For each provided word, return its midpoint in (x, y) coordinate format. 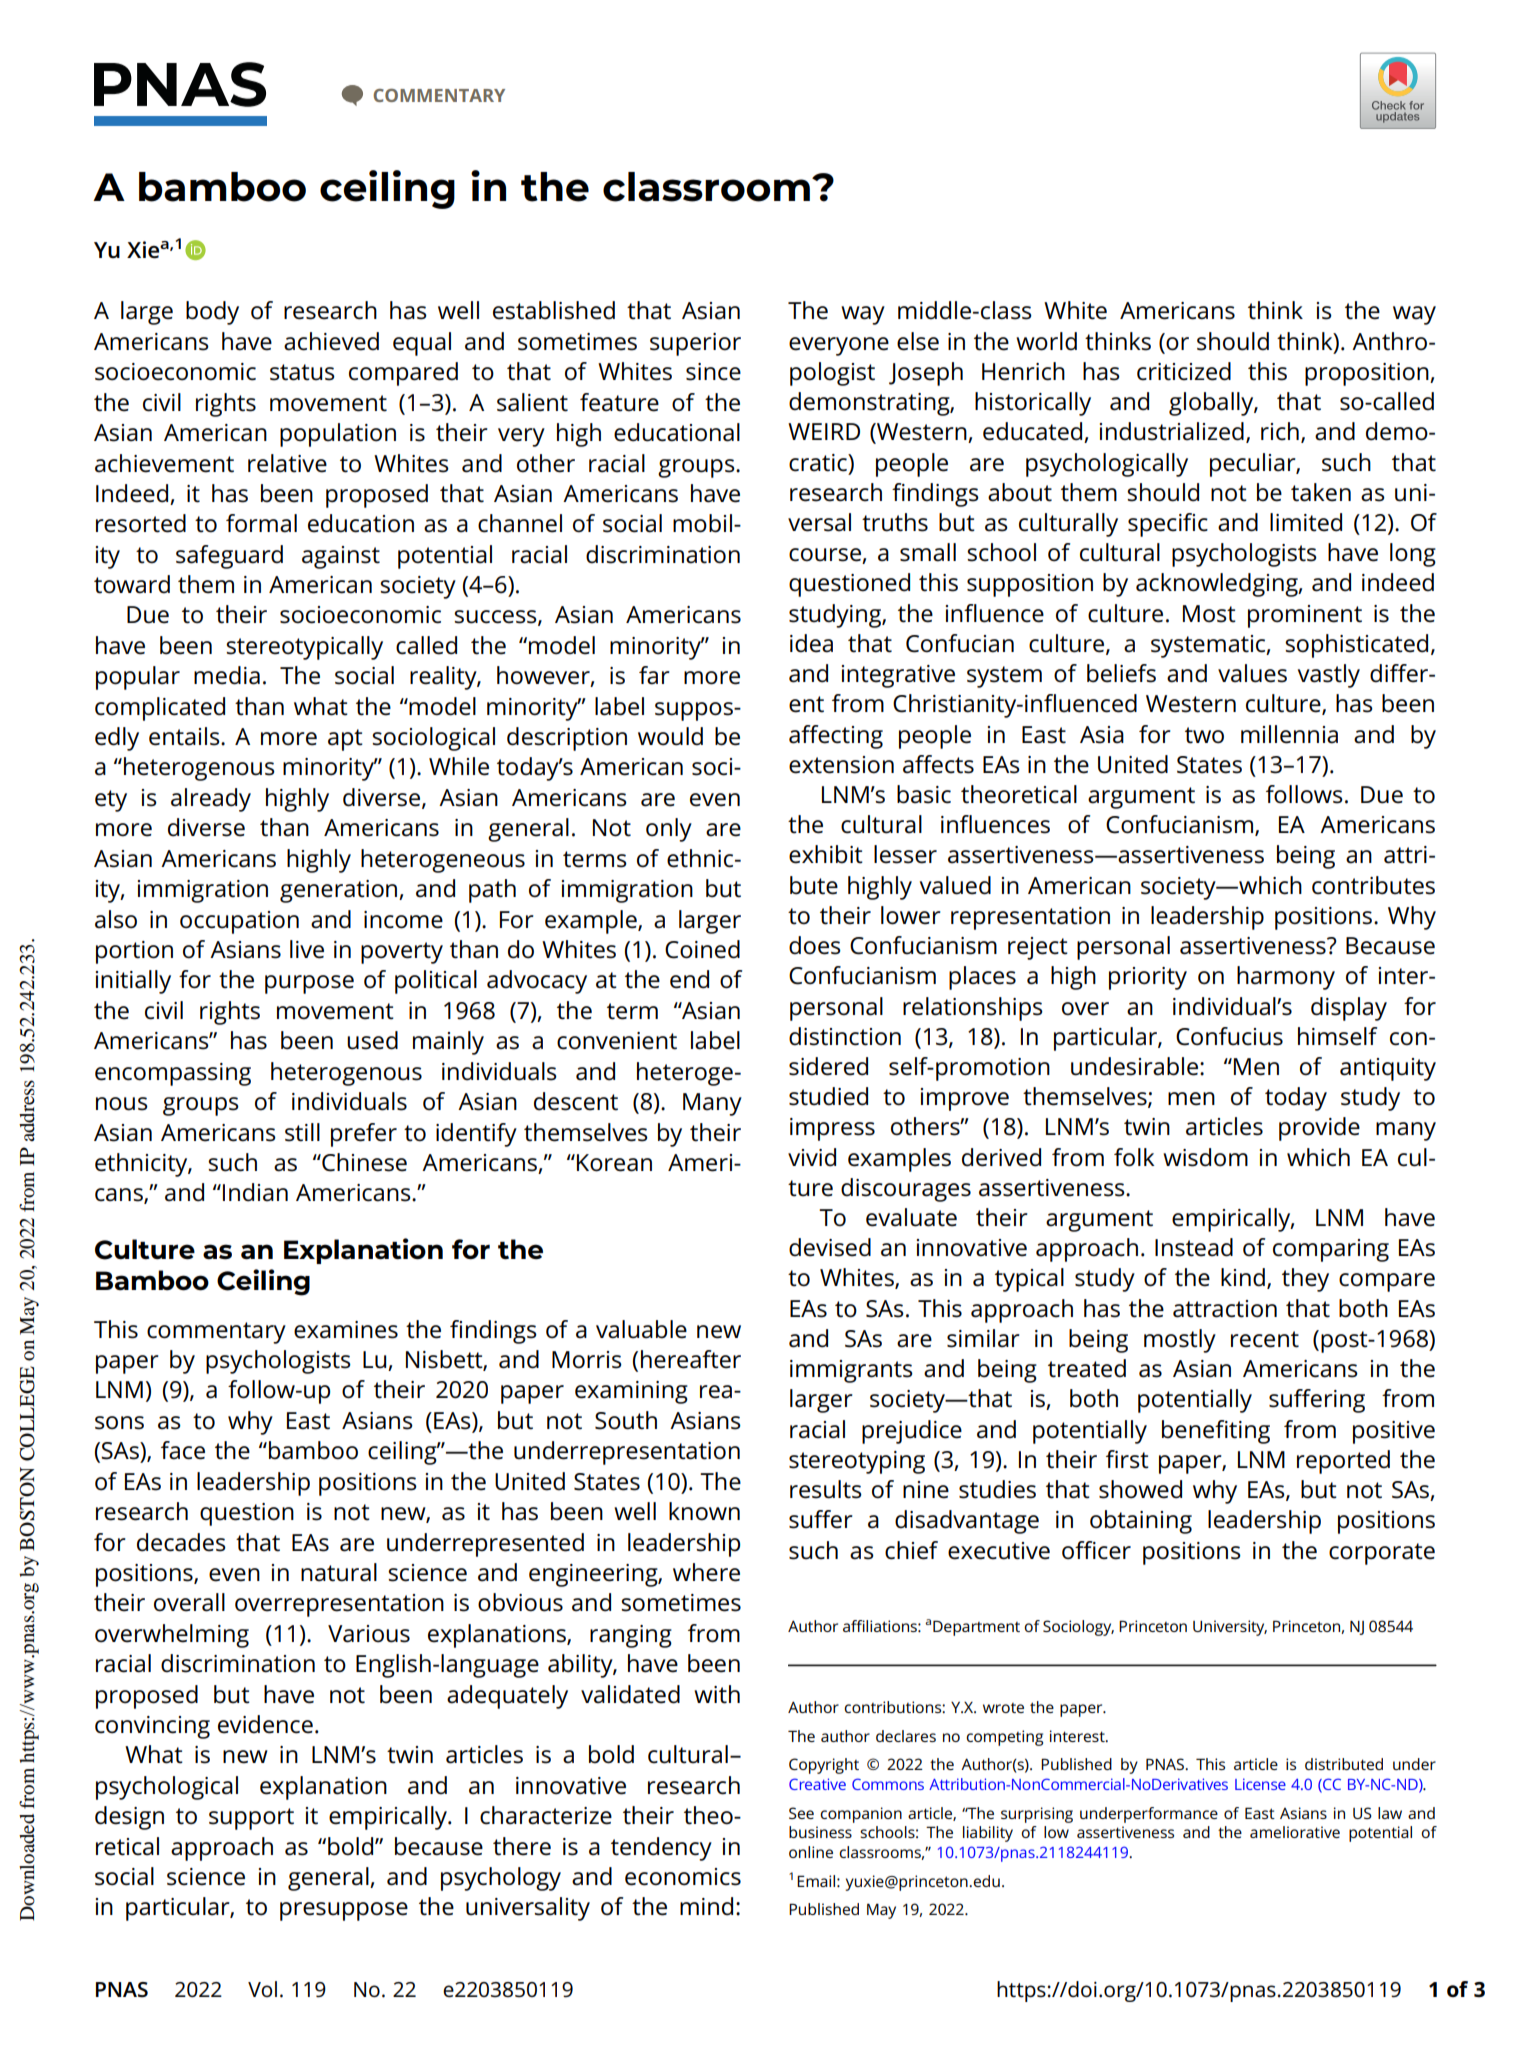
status (302, 372)
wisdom (1205, 1157)
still (302, 1132)
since (713, 372)
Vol (262, 1989)
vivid (812, 1157)
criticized (1184, 371)
